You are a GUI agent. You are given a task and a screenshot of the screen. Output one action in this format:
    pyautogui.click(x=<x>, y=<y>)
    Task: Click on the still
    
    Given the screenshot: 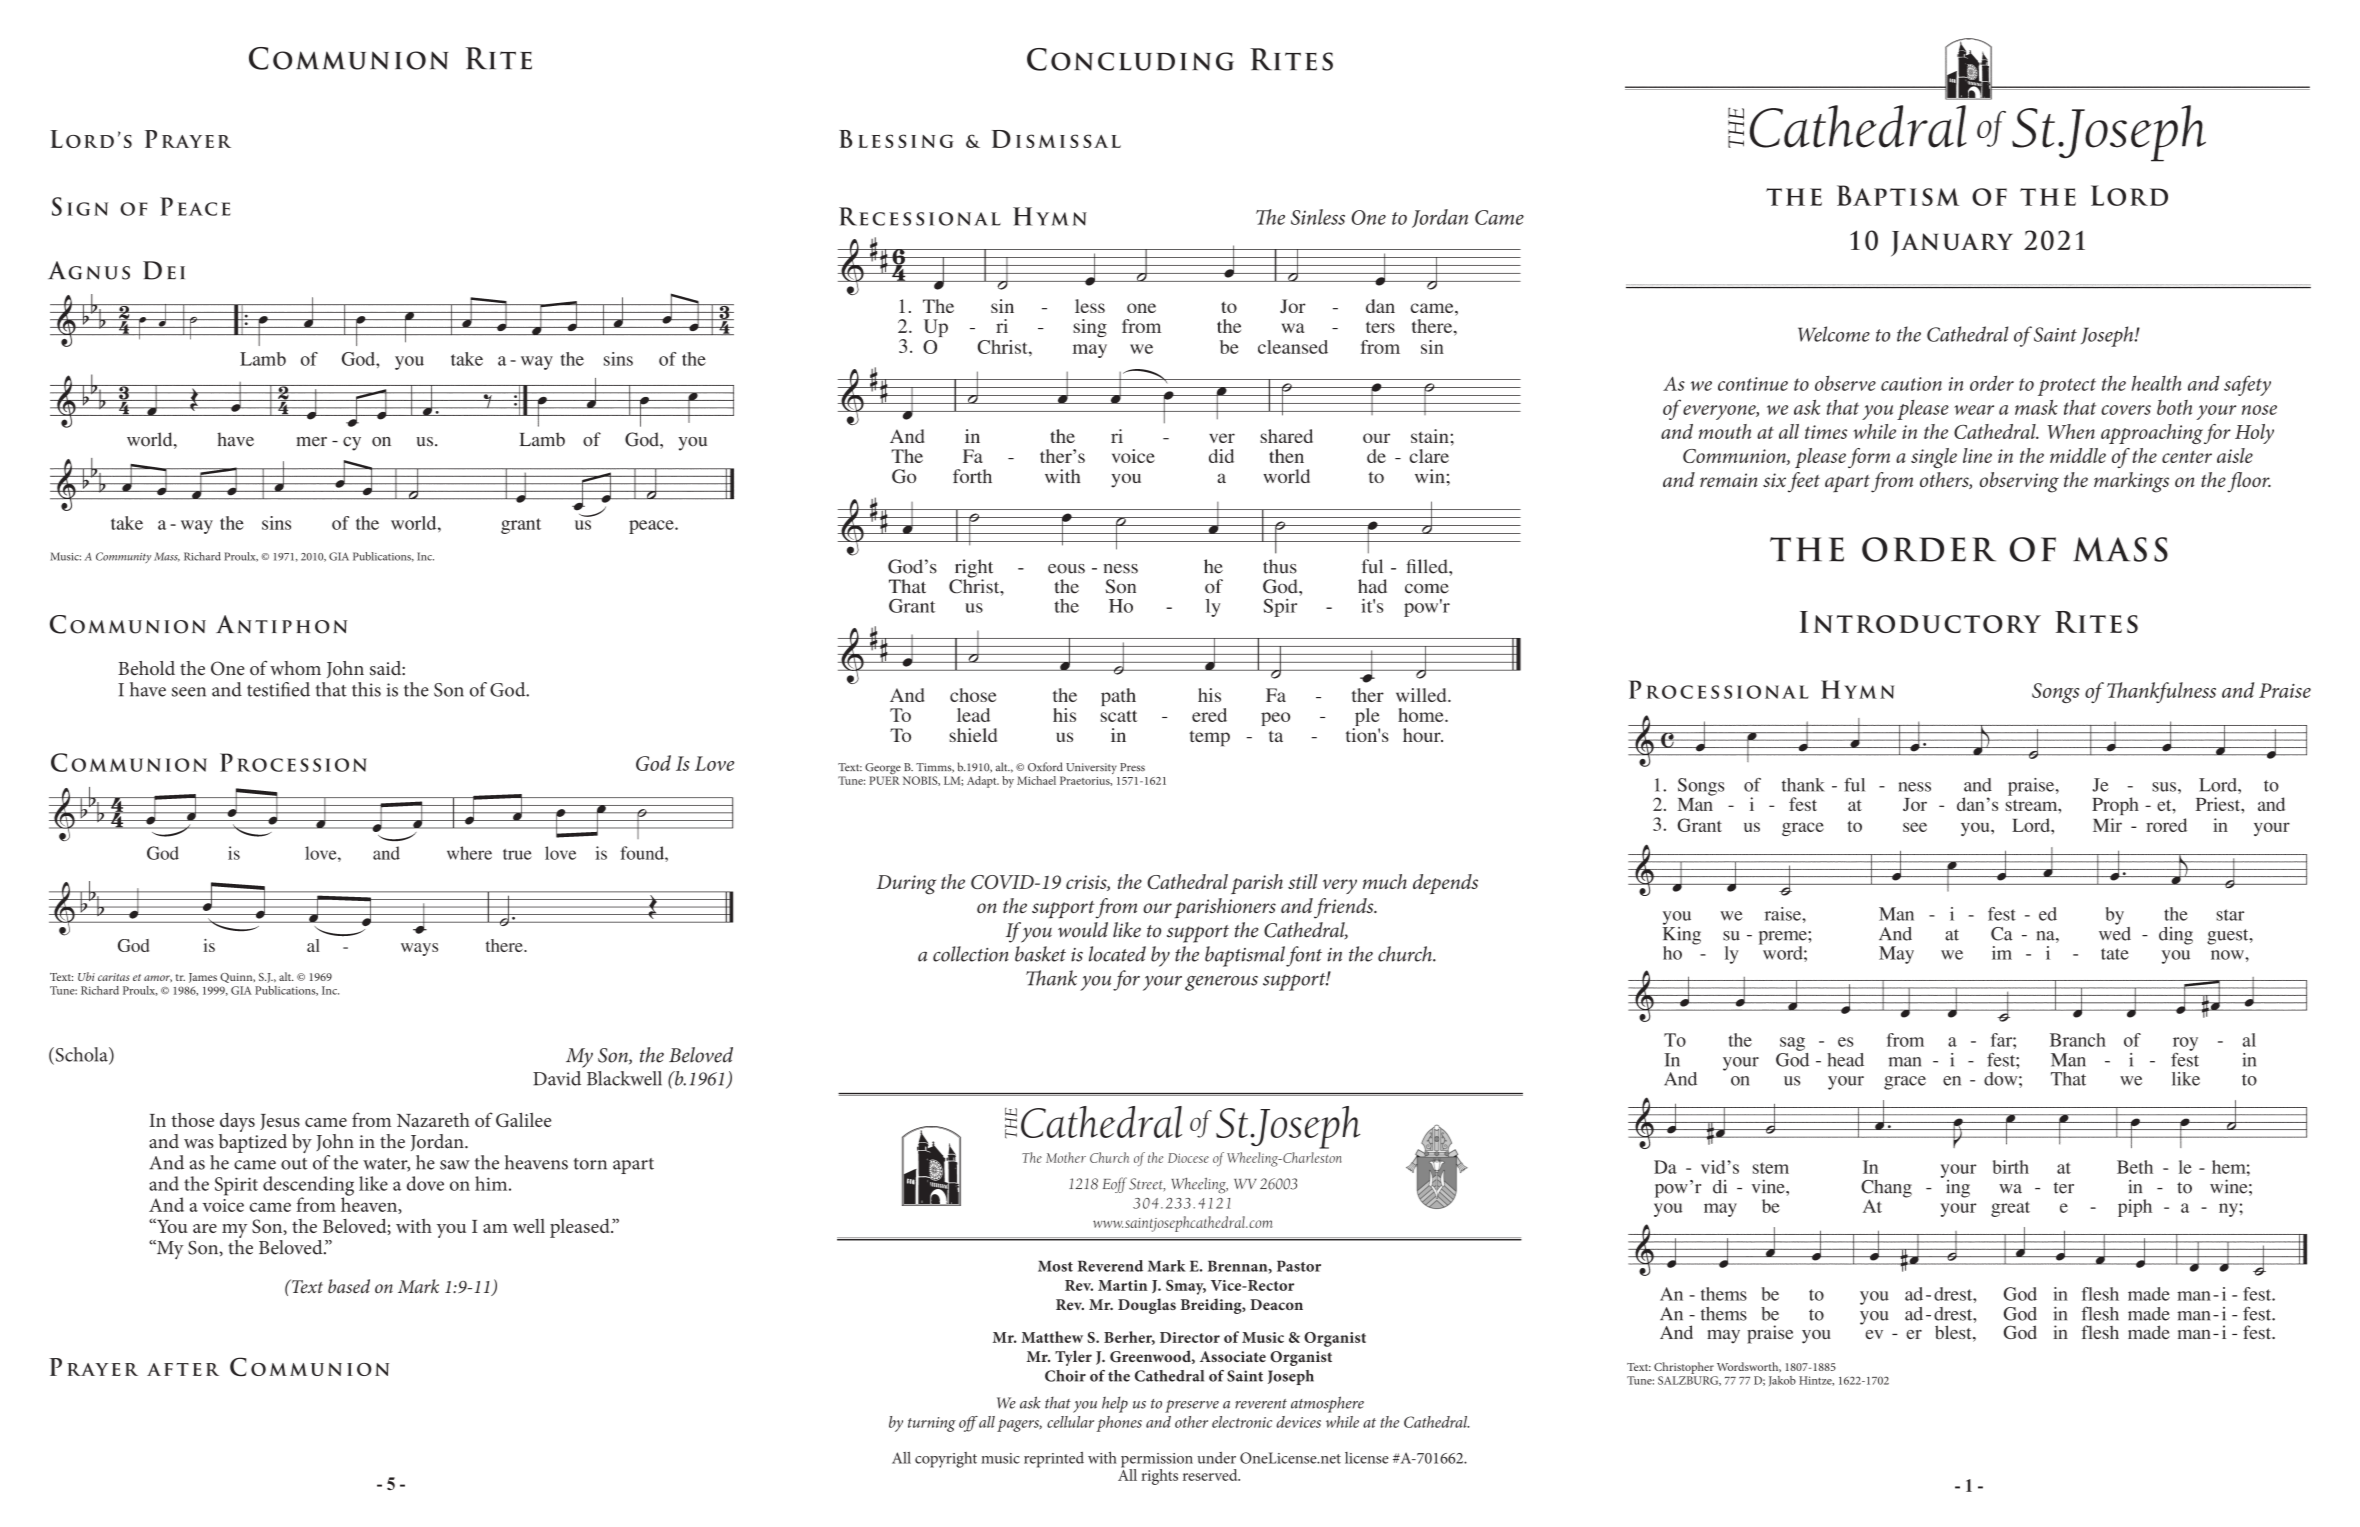 What is the action you would take?
    pyautogui.click(x=1303, y=881)
